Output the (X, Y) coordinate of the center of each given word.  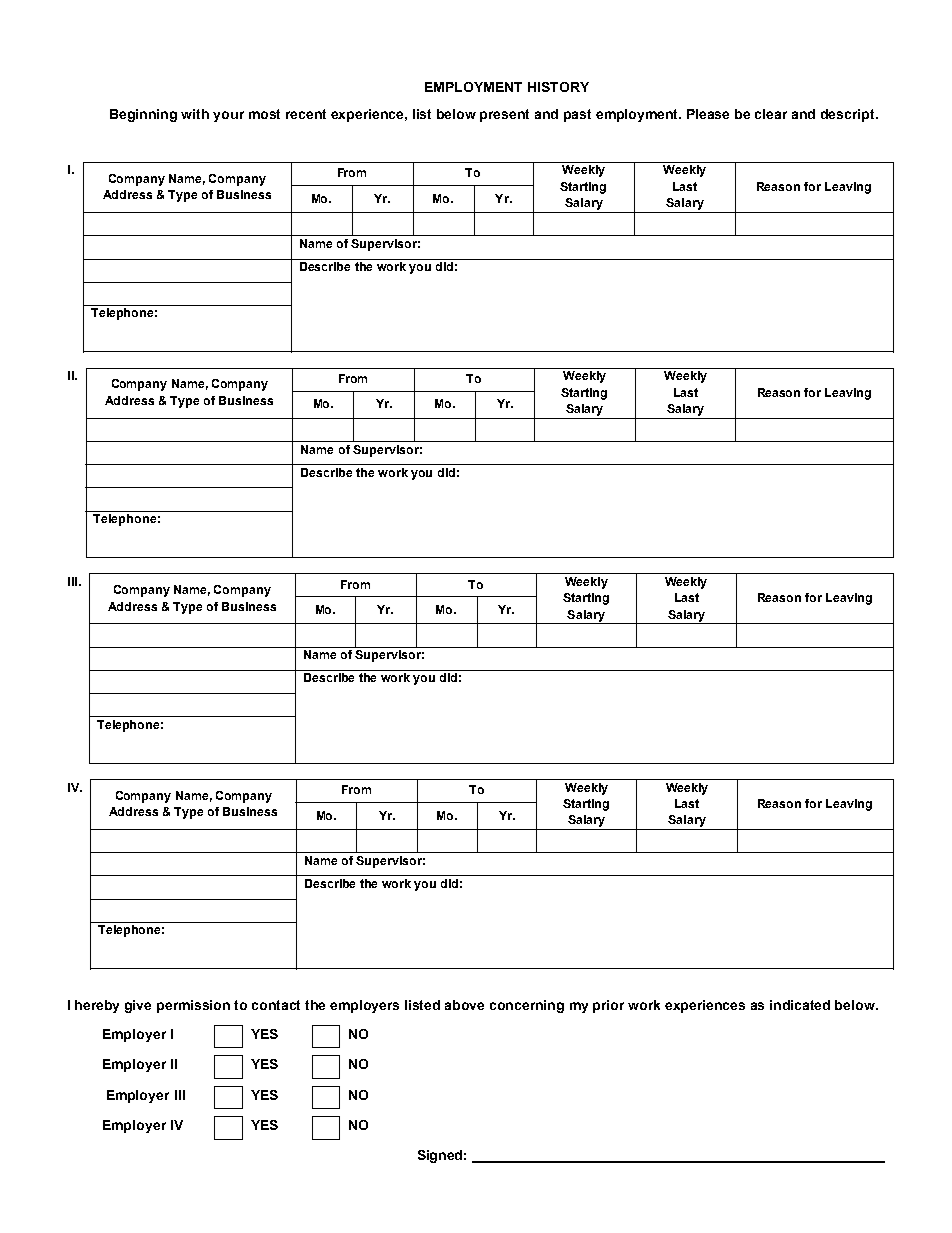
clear (771, 114)
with (195, 114)
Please (708, 114)
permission (193, 1006)
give (138, 1006)
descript (849, 115)
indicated (800, 1005)
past (577, 115)
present (504, 115)
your (228, 116)
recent (306, 114)
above (464, 1005)
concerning (527, 1006)
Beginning (143, 115)
